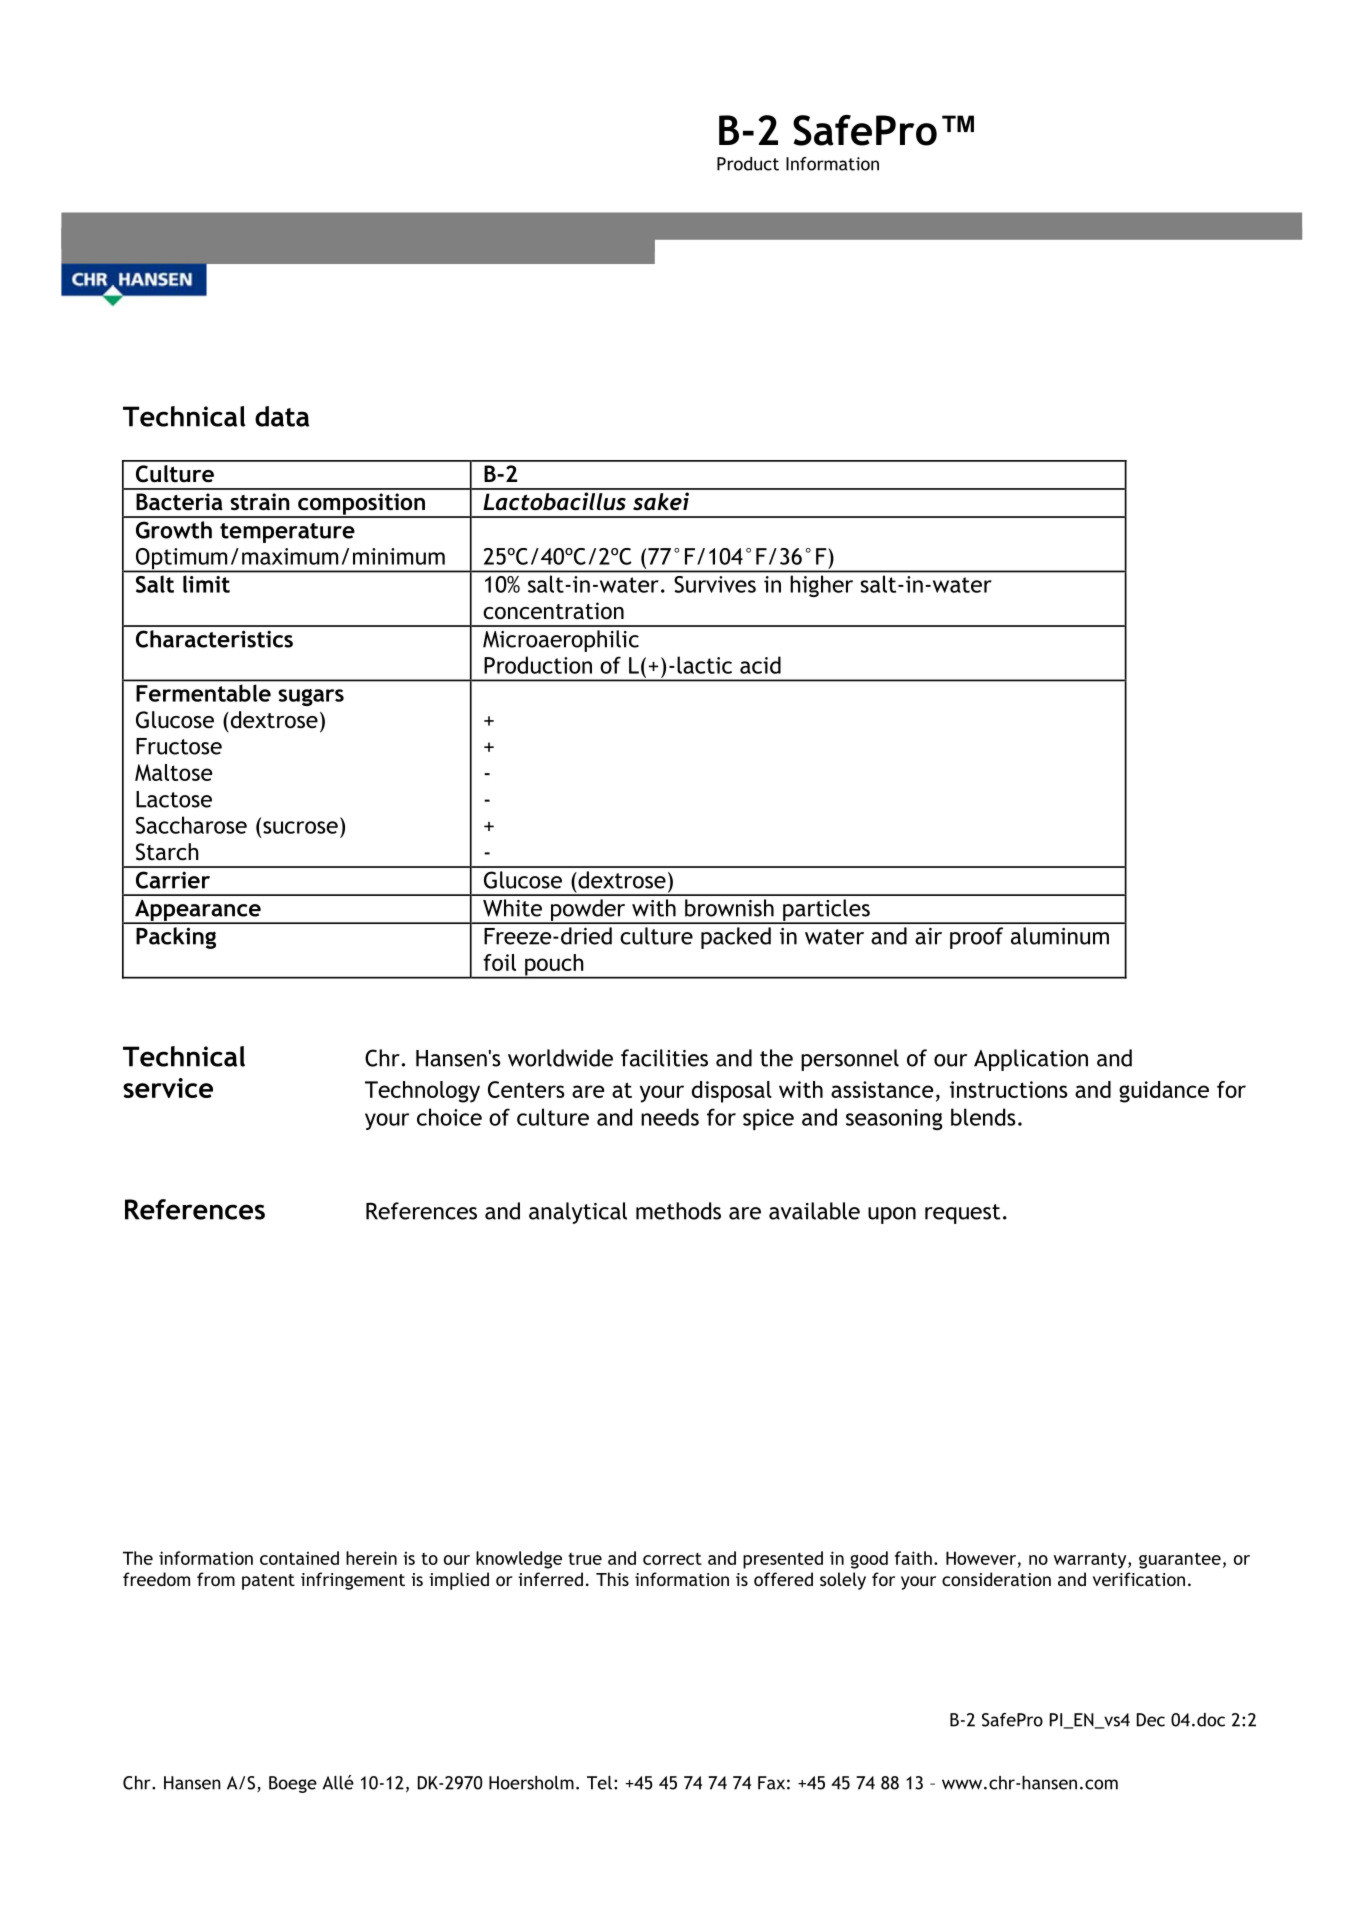  What do you see at coordinates (670, 1117) in the screenshot?
I see `needs` at bounding box center [670, 1117].
